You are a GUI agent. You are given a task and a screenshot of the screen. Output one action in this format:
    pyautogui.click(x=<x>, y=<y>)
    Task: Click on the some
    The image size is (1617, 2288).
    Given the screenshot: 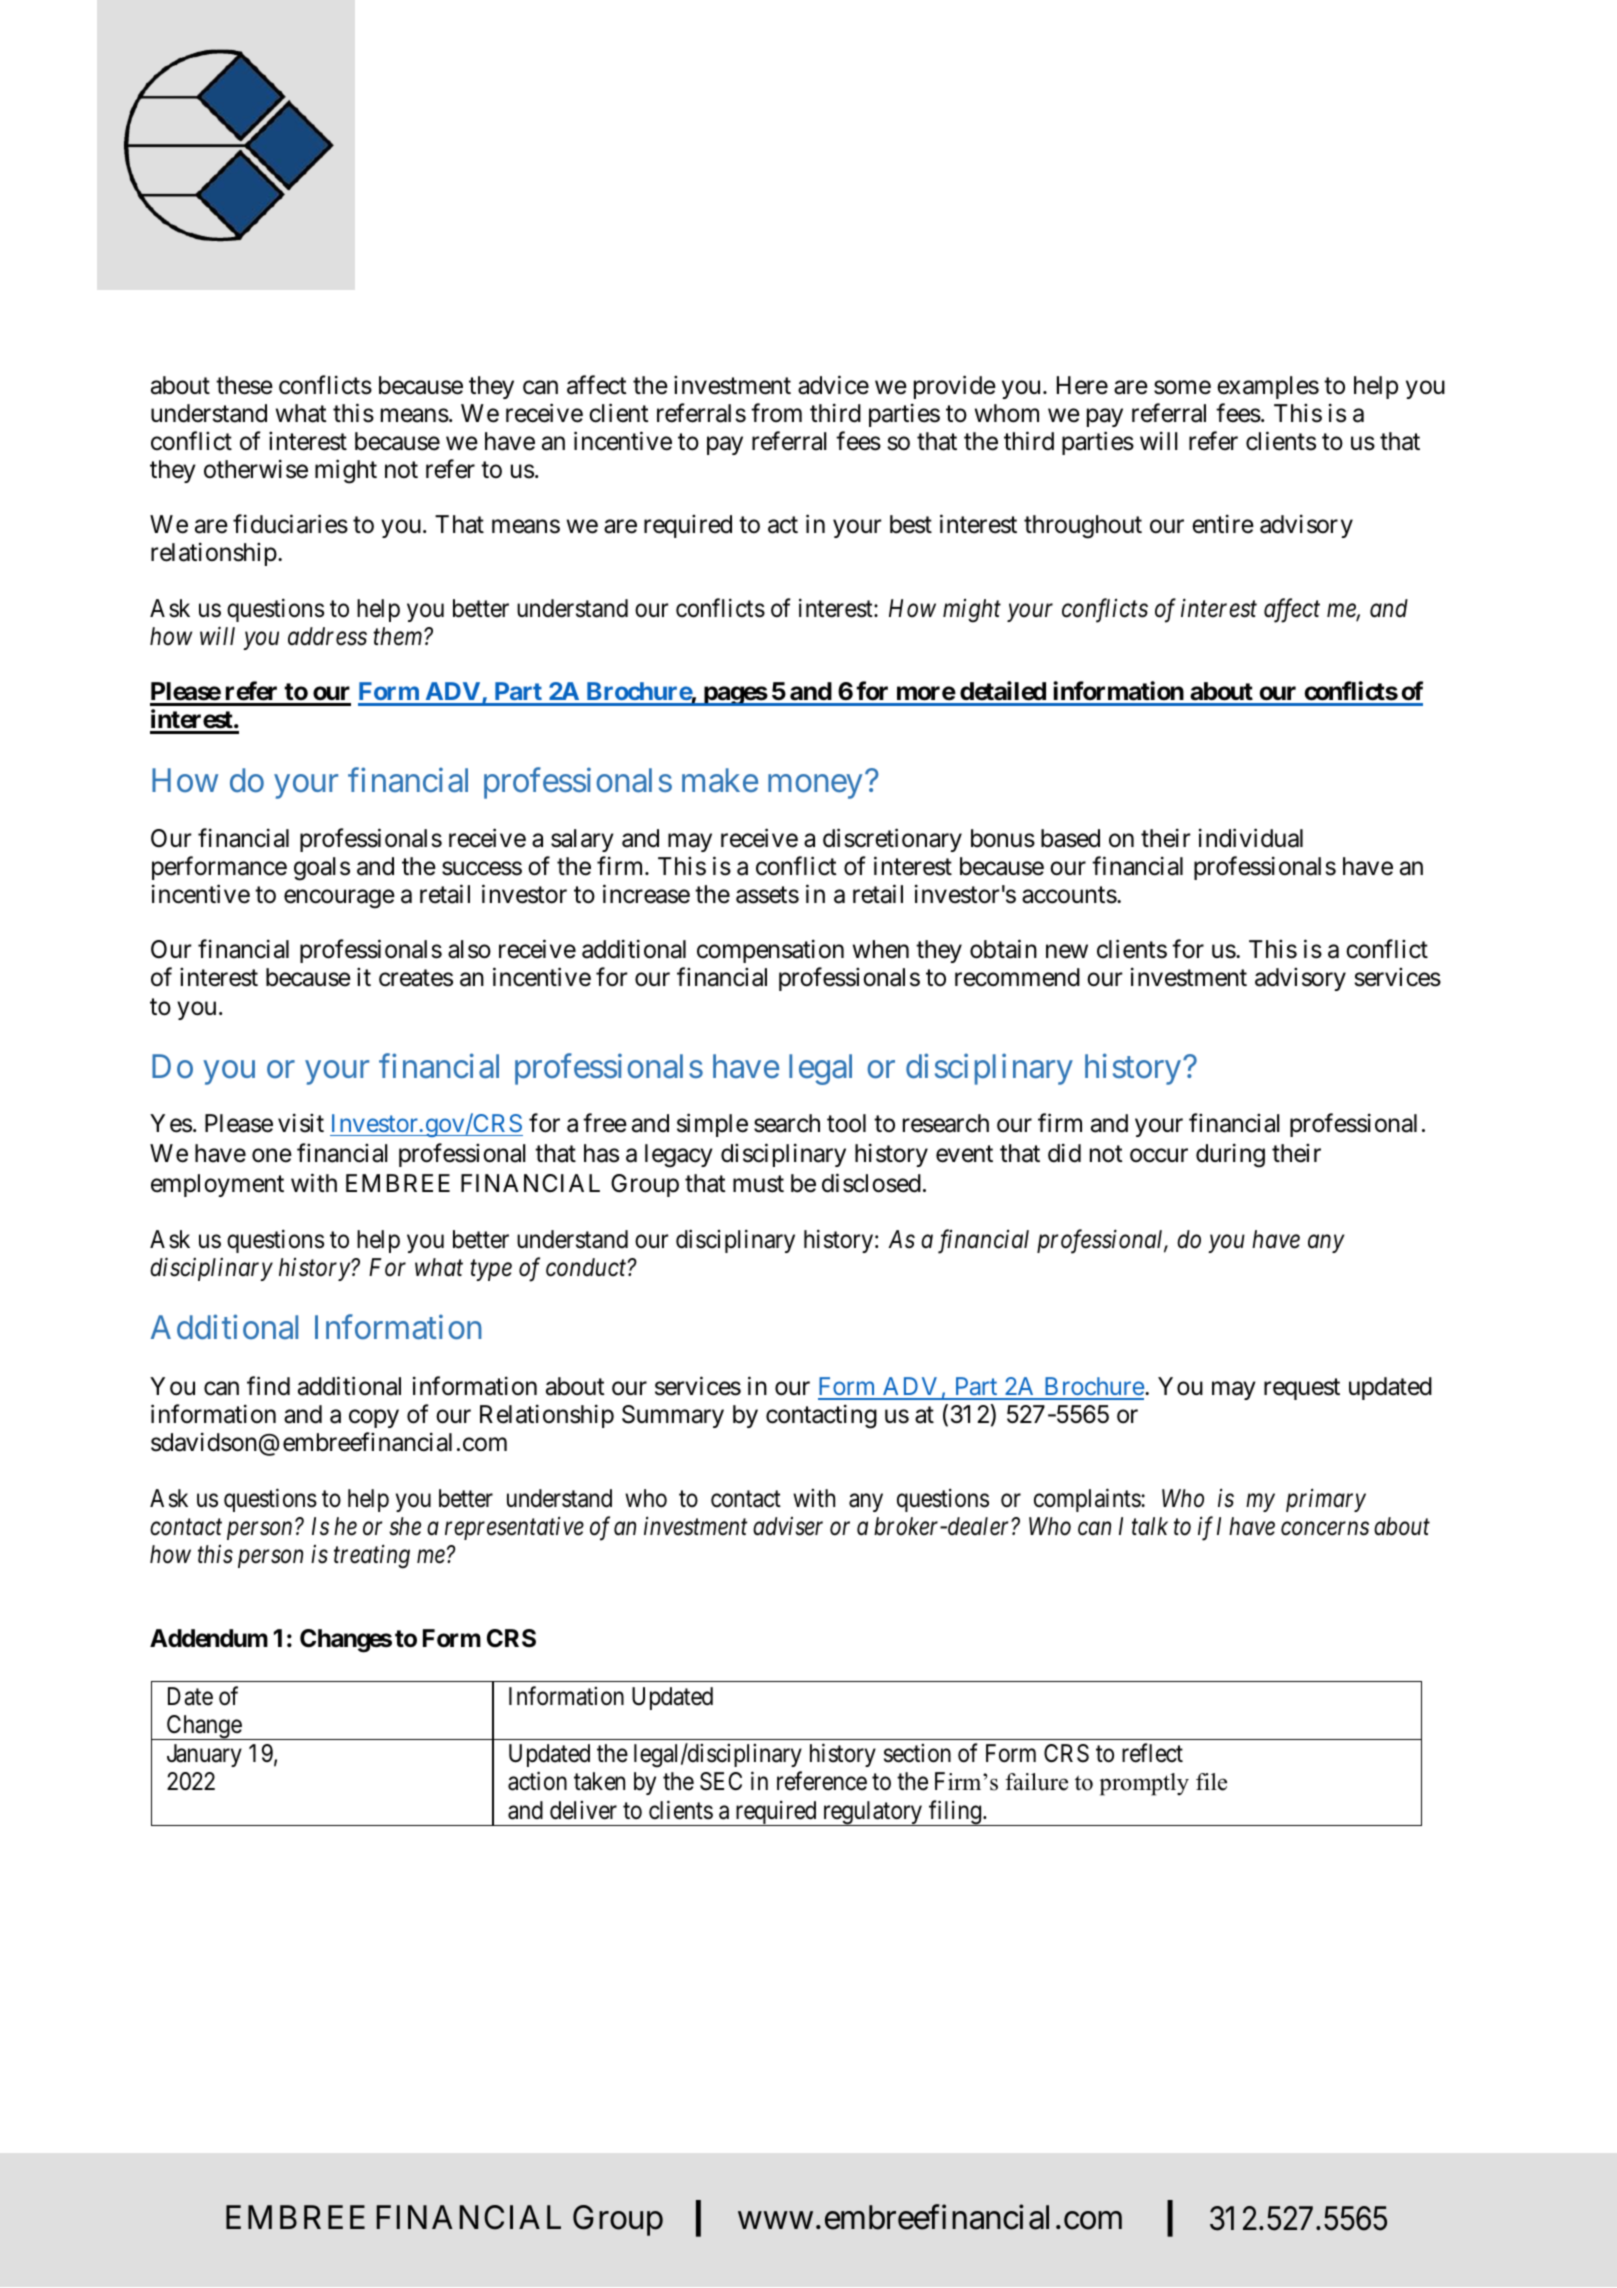 What is the action you would take?
    pyautogui.click(x=1182, y=388)
